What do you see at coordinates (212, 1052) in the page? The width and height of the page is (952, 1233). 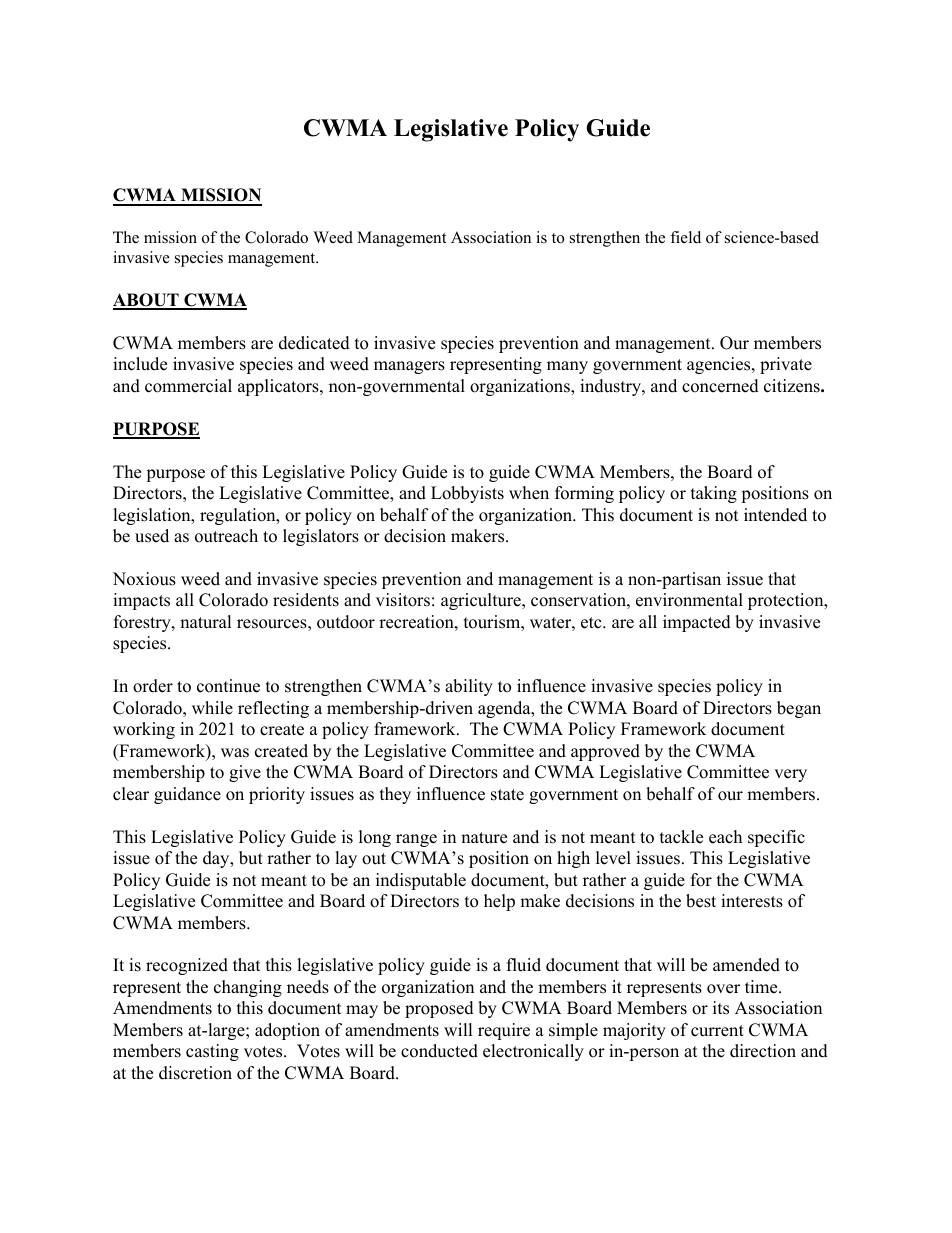 I see `casting` at bounding box center [212, 1052].
